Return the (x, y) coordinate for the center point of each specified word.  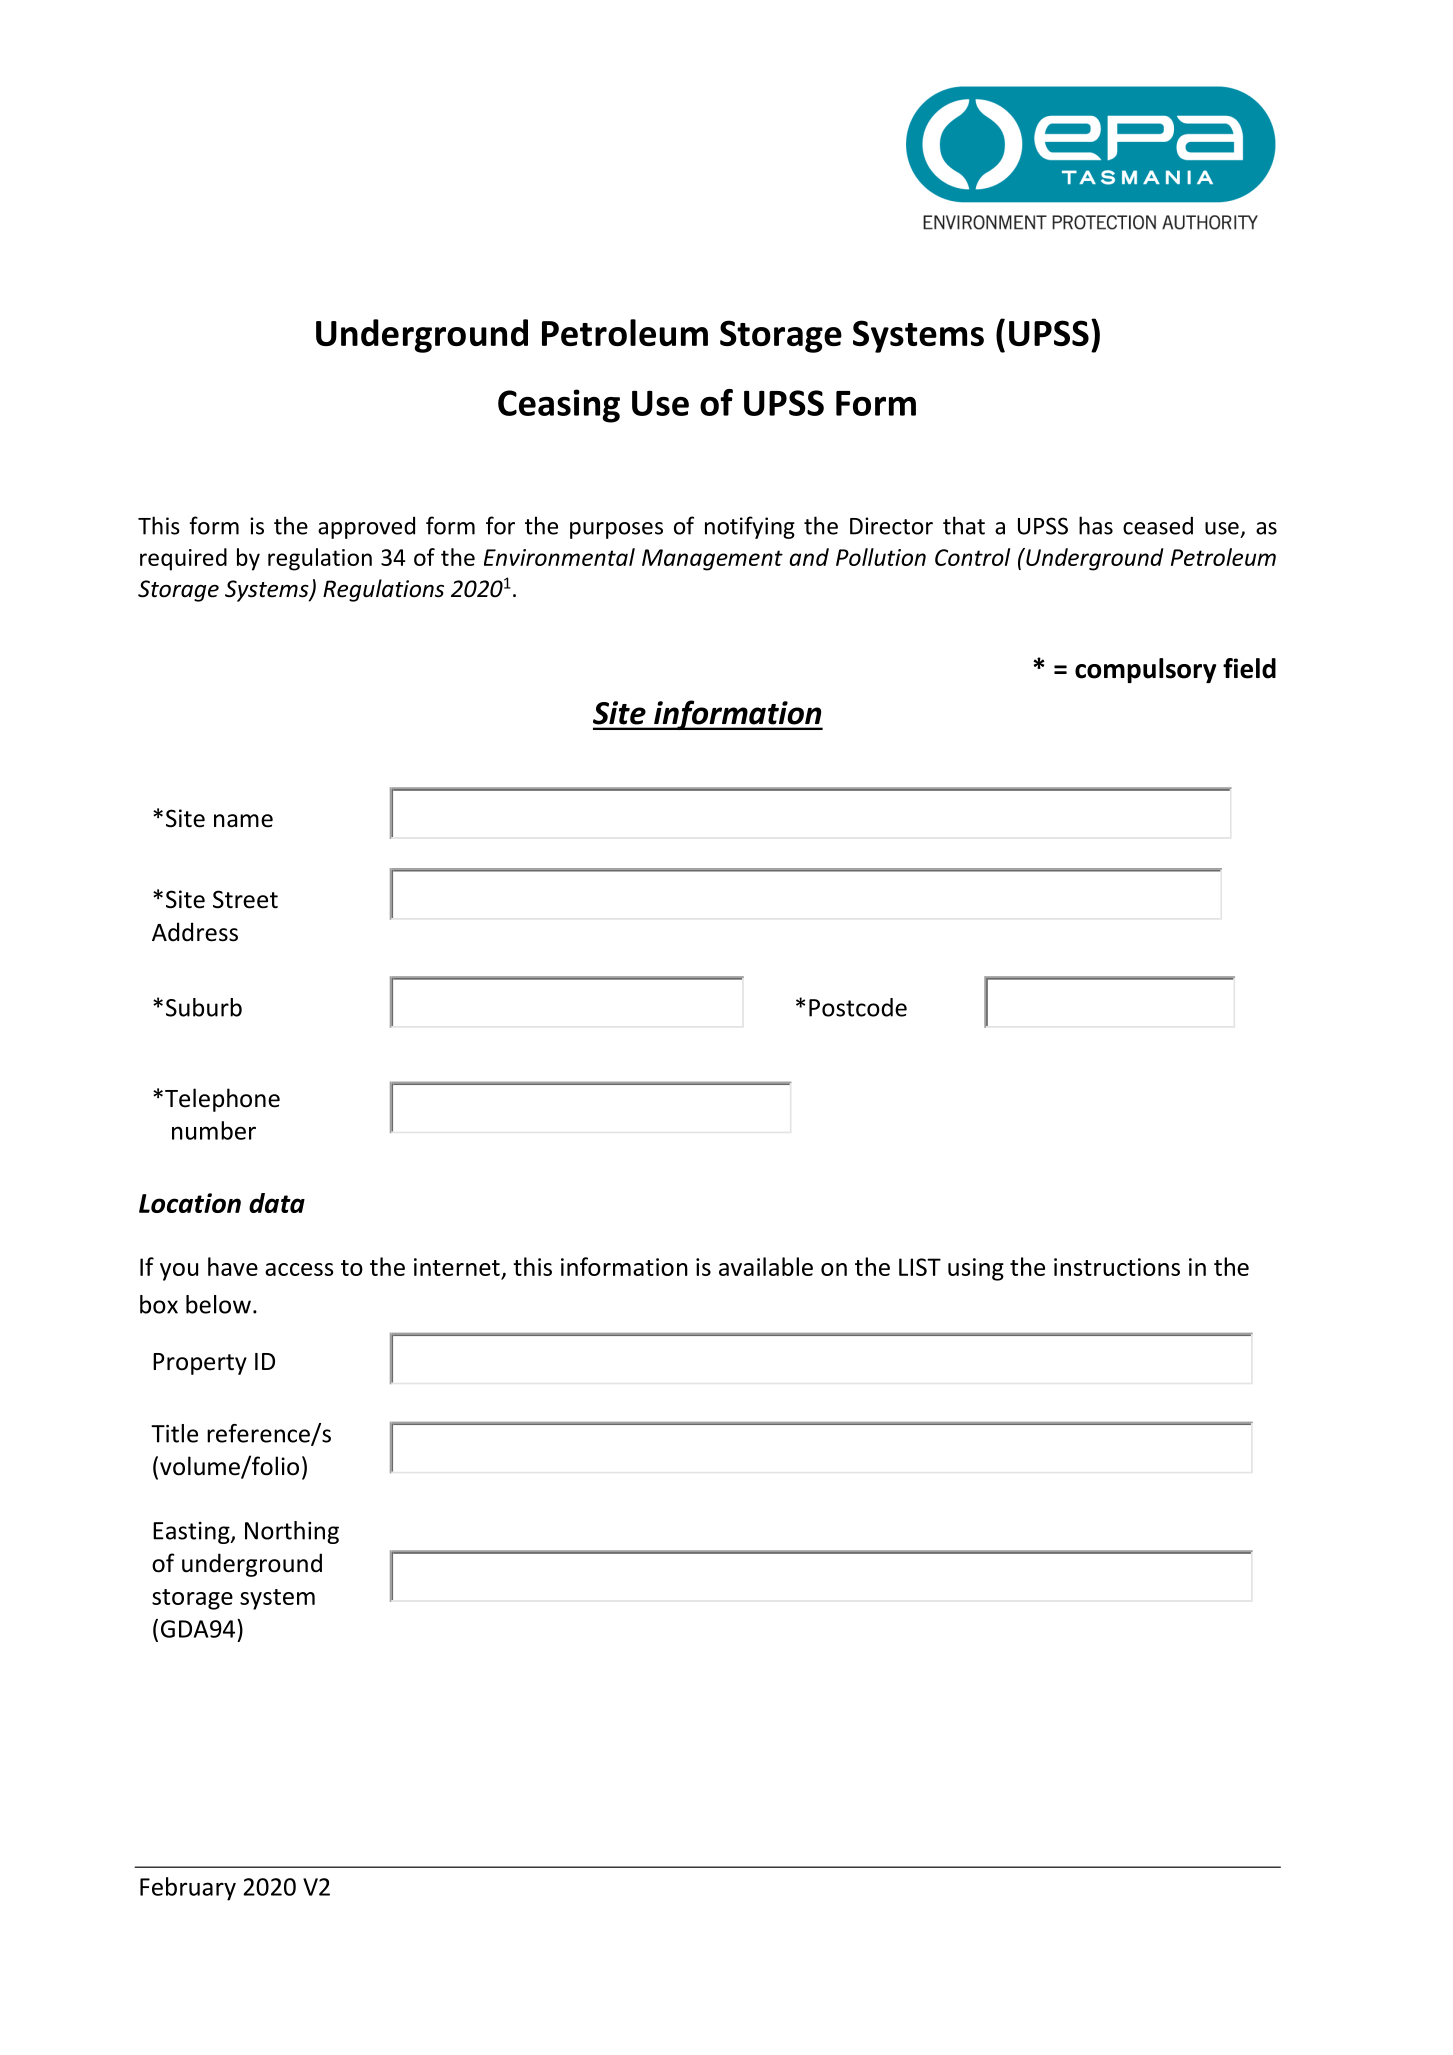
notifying (750, 527)
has (1096, 525)
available (766, 1266)
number (214, 1130)
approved (366, 528)
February (188, 1889)
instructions (1117, 1267)
